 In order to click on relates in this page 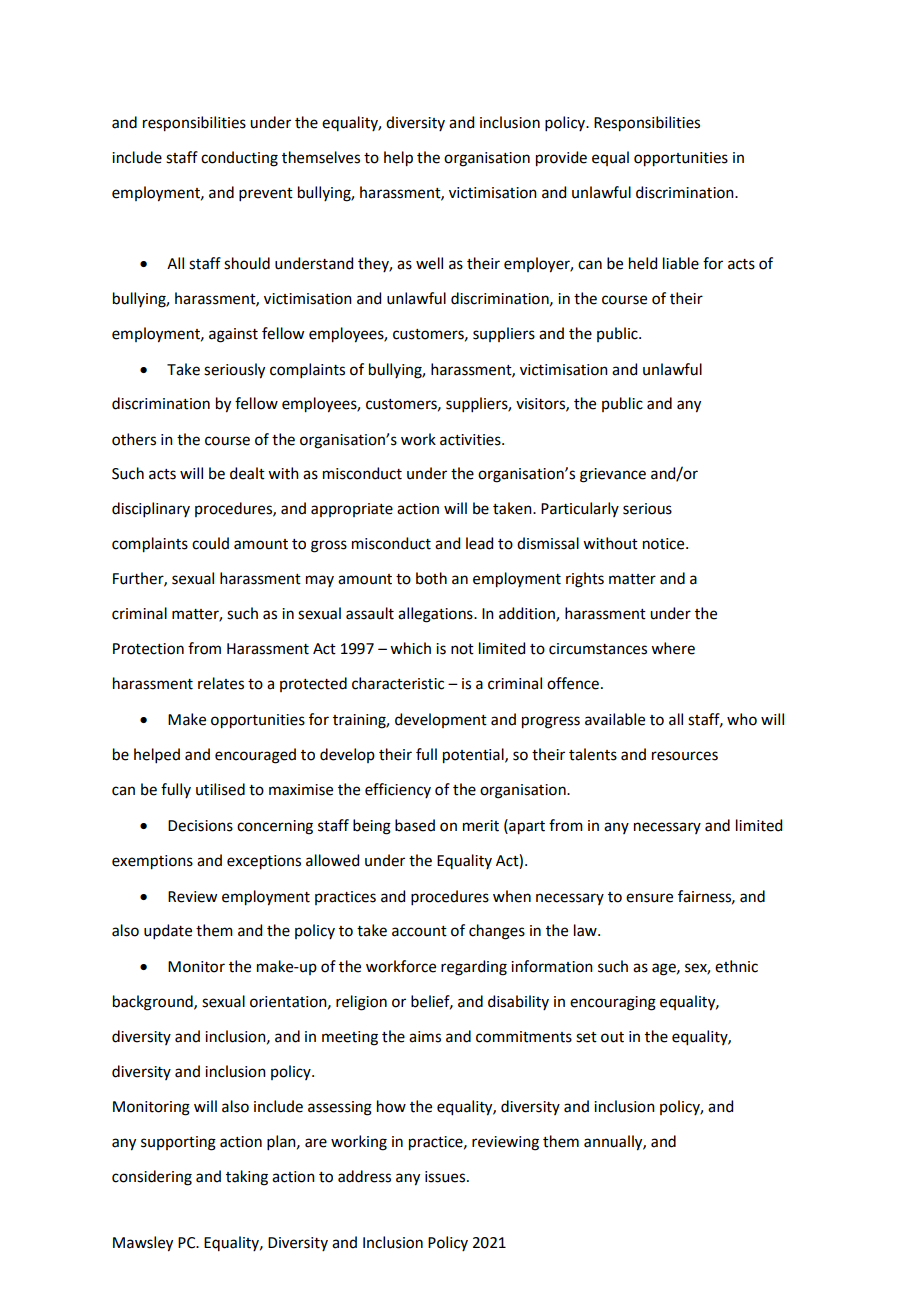, I will do `click(221, 683)`.
